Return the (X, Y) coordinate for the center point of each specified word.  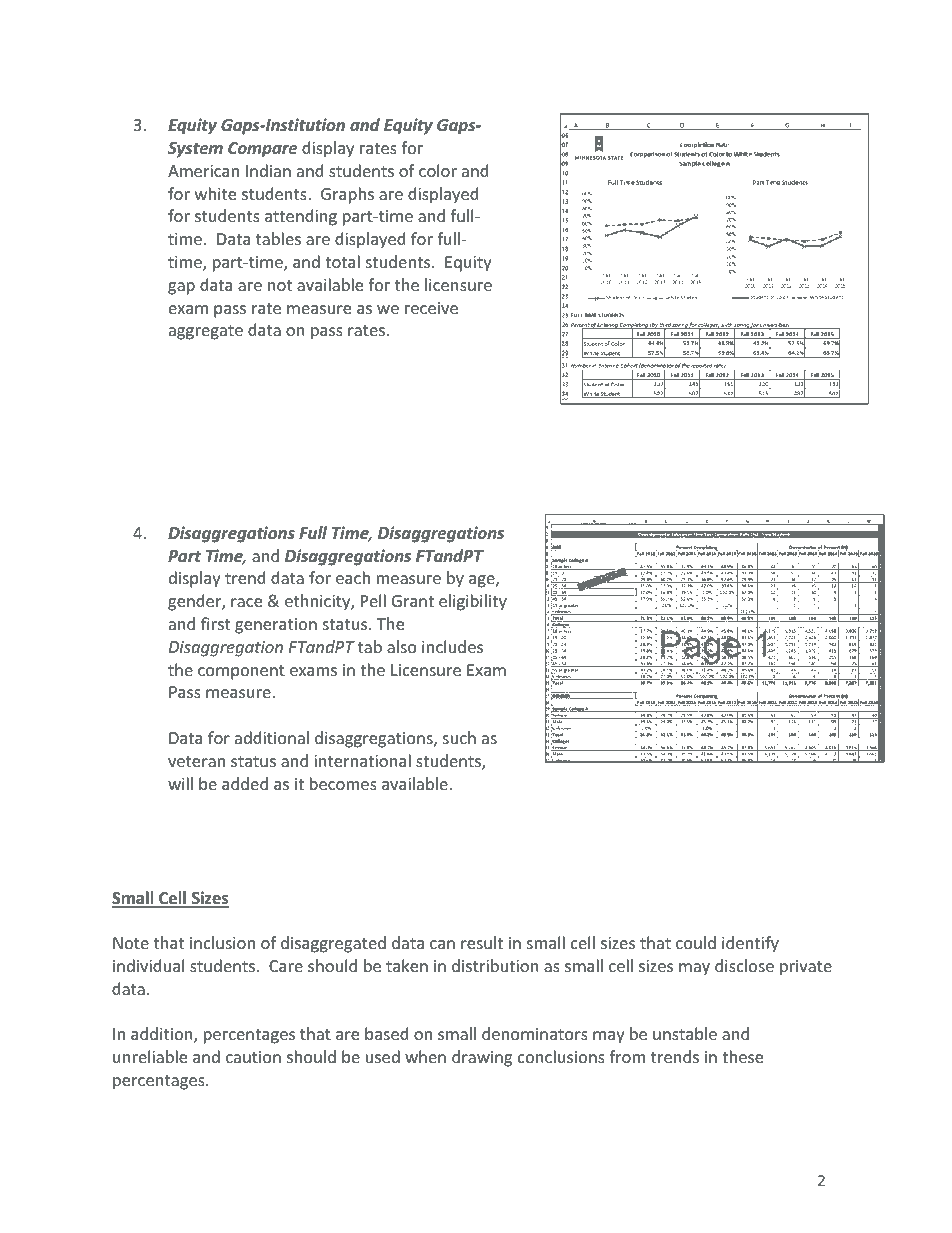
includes (452, 646)
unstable (685, 1033)
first (215, 623)
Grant (413, 601)
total (342, 261)
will (180, 783)
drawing (482, 1058)
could (696, 942)
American (203, 171)
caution (253, 1057)
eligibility (473, 602)
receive (431, 308)
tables (278, 238)
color (438, 170)
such (459, 737)
